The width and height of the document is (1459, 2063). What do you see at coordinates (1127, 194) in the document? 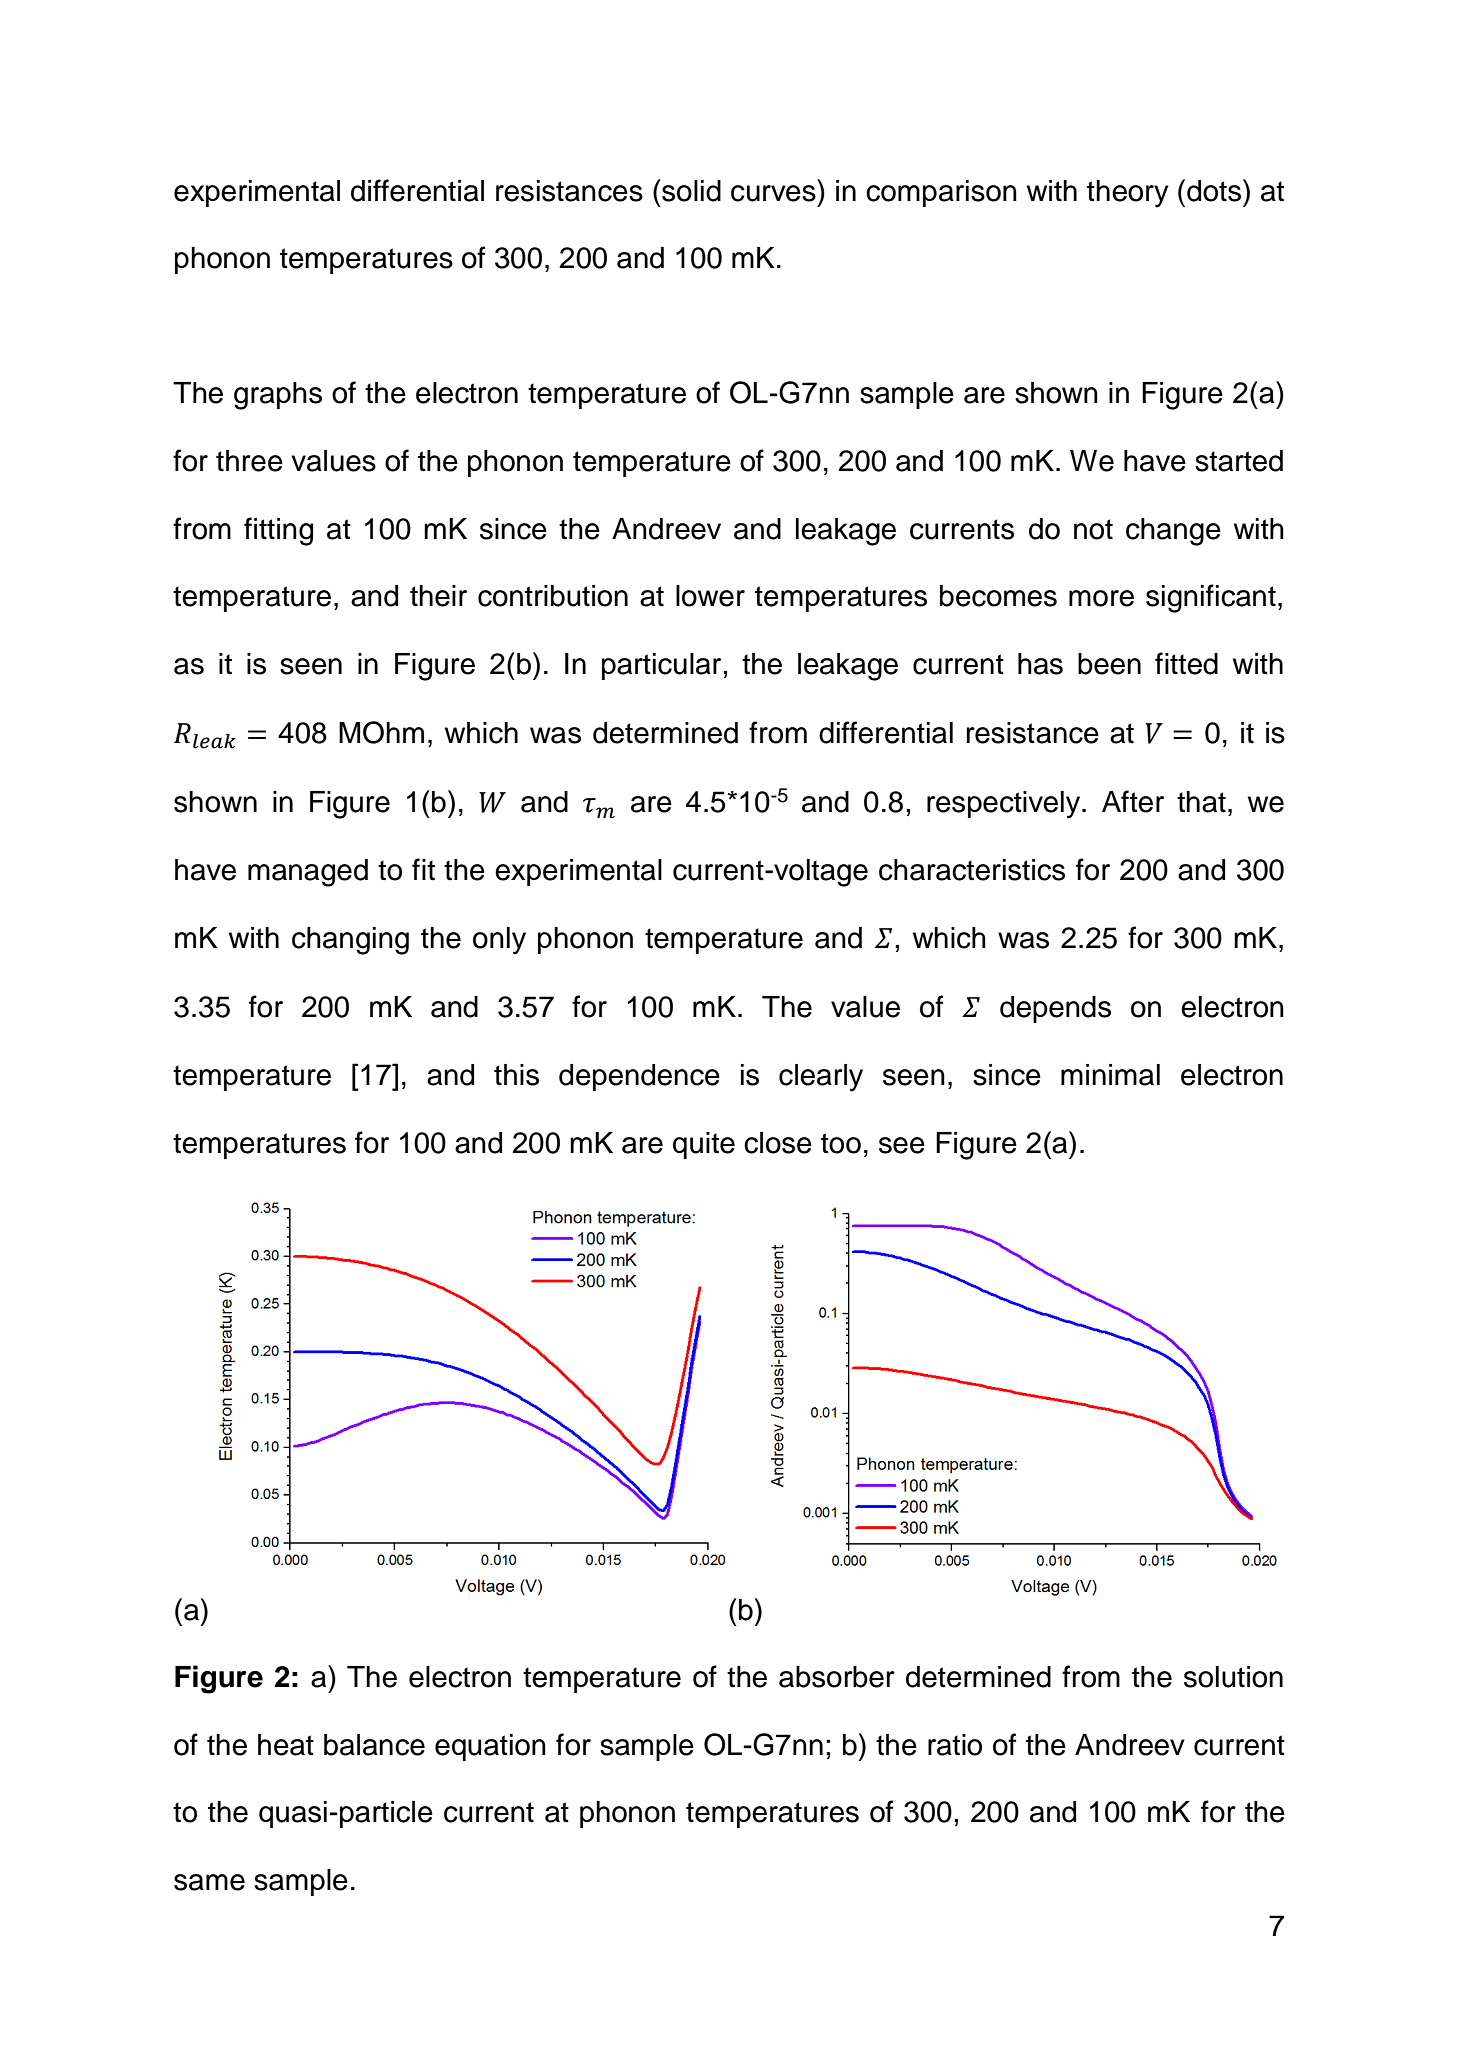
I see `theory` at bounding box center [1127, 194].
